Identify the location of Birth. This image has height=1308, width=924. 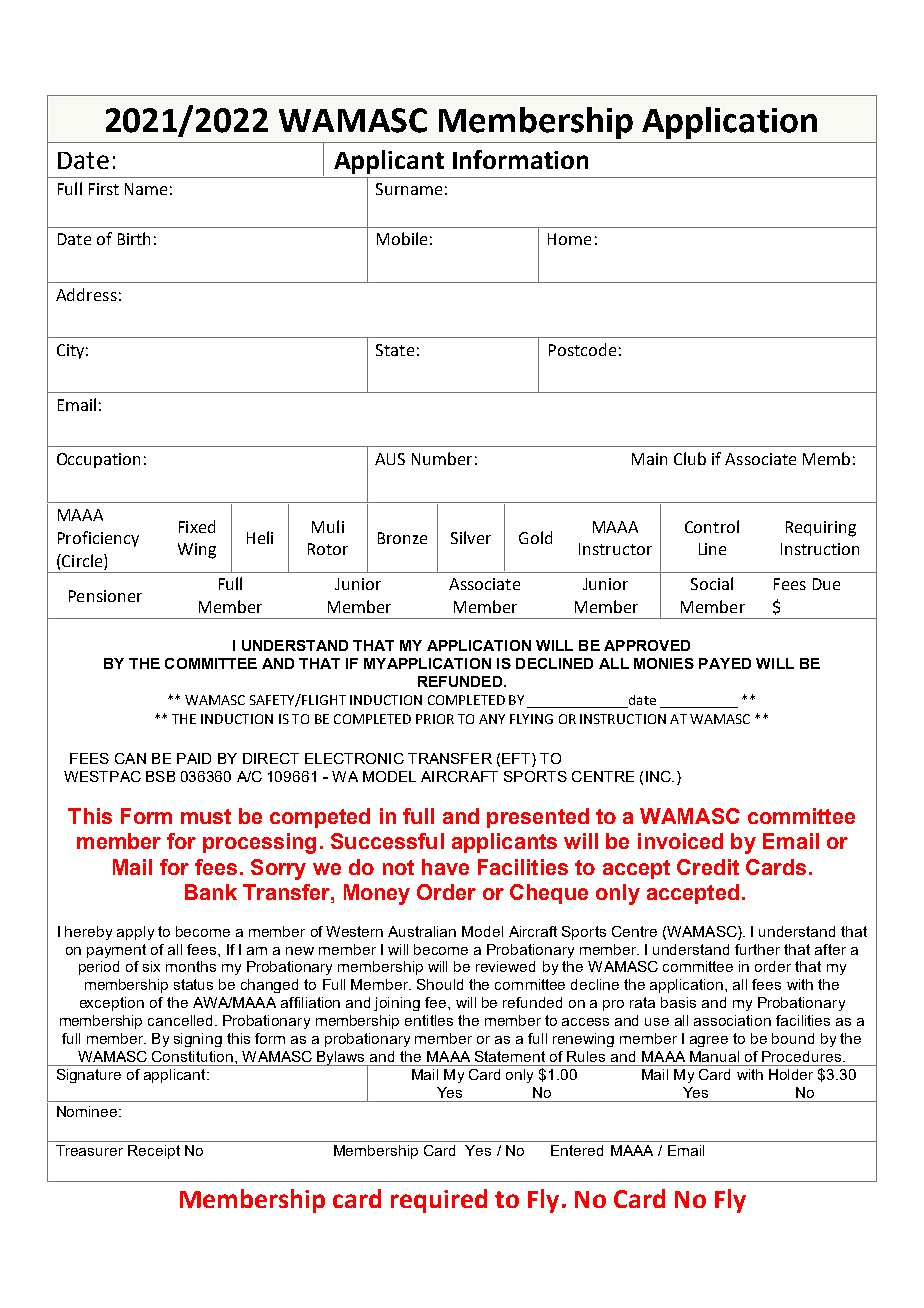
(134, 238).
